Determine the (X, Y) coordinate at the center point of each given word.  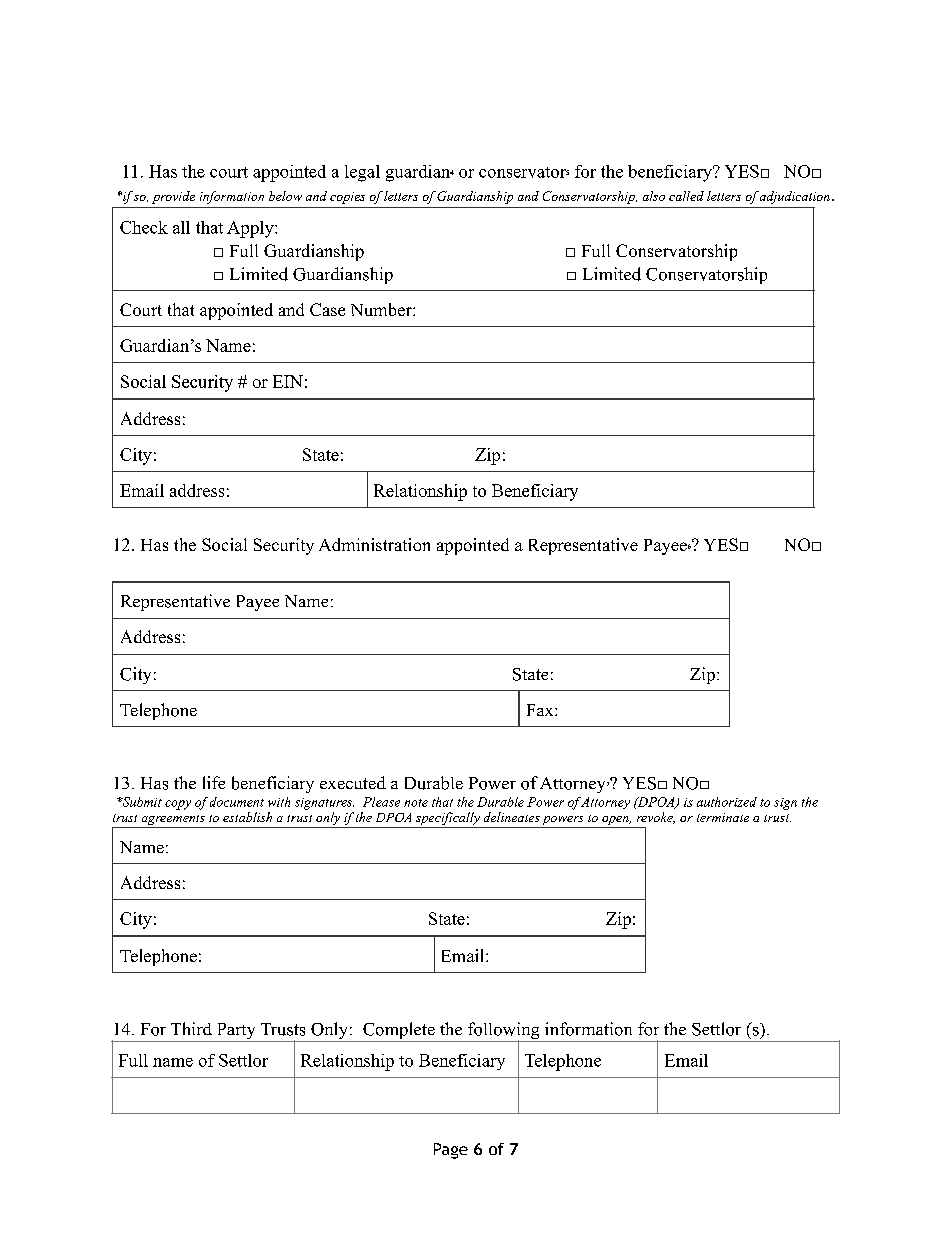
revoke (656, 818)
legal (362, 173)
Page (451, 1151)
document (237, 802)
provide (173, 197)
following (504, 1032)
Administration (374, 544)
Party (236, 1032)
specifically (448, 818)
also (654, 196)
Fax (541, 710)
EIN (288, 381)
